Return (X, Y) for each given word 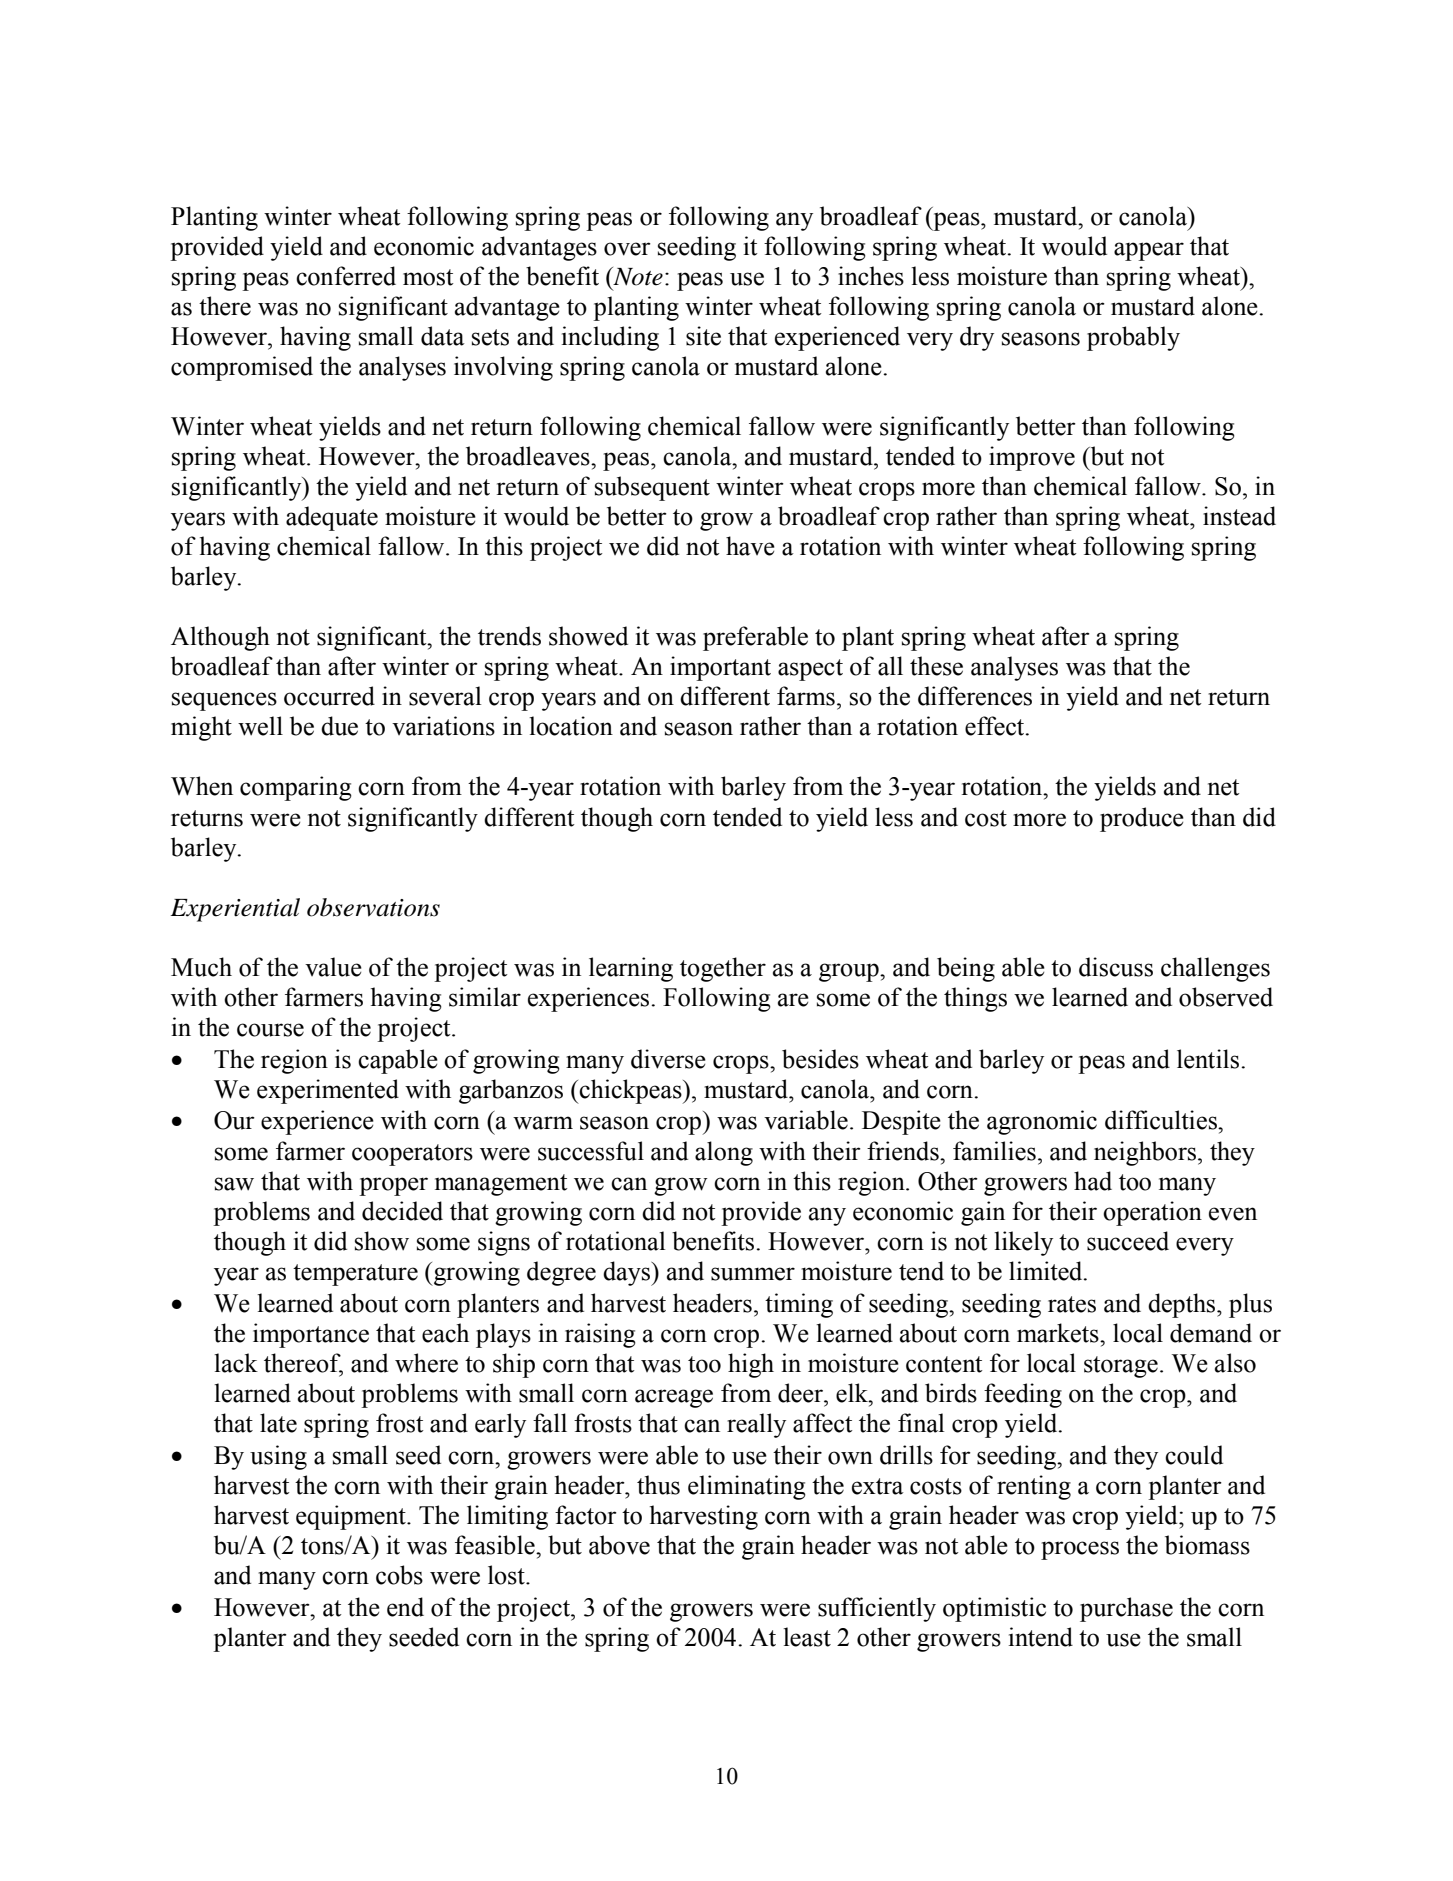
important (720, 668)
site (703, 336)
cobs (399, 1575)
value (333, 967)
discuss (1116, 967)
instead (1239, 516)
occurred (329, 696)
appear (1149, 251)
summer (753, 1274)
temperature (355, 1275)
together (723, 969)
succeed (1128, 1241)
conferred (346, 276)
